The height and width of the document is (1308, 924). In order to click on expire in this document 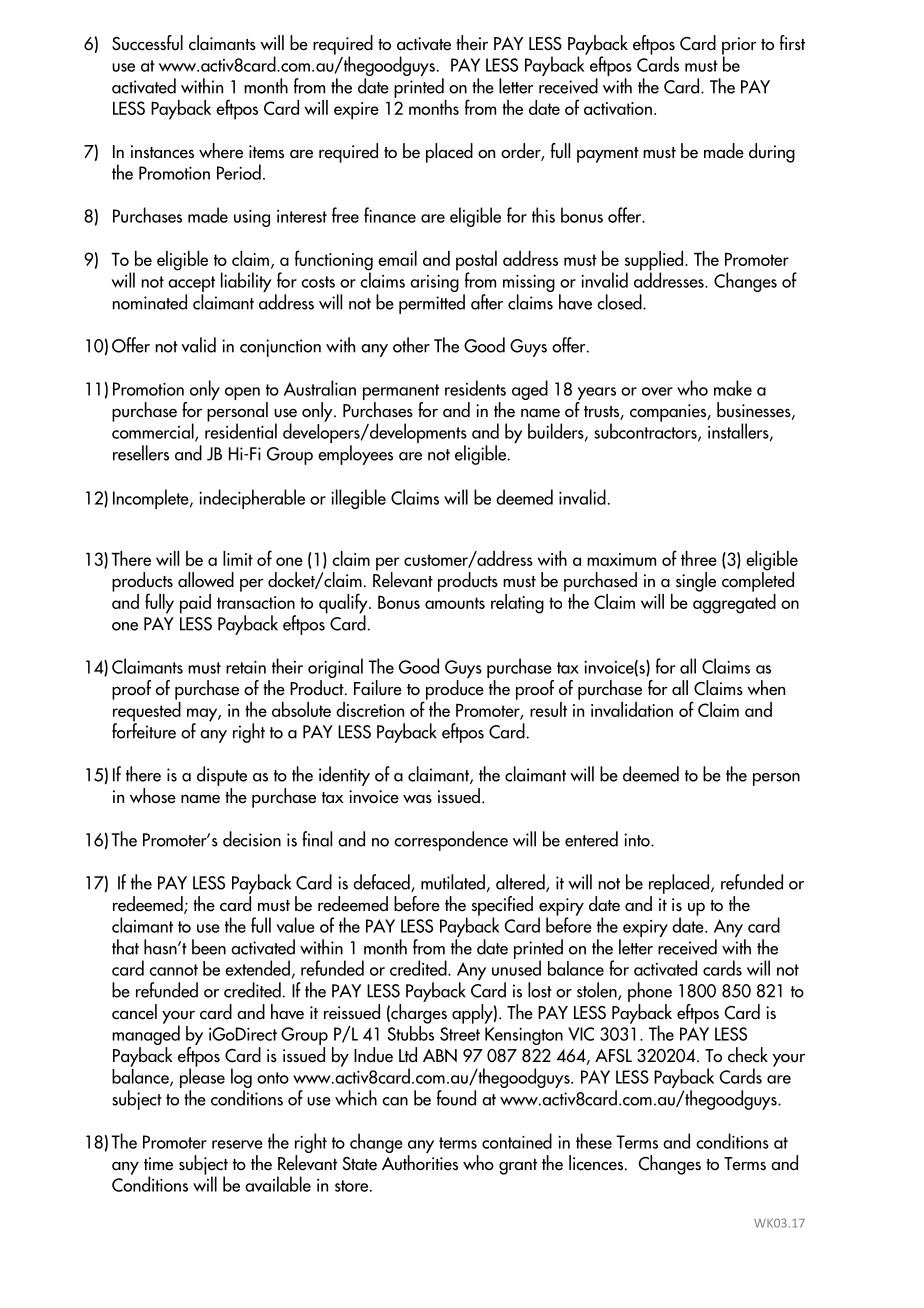, I will do `click(356, 111)`.
